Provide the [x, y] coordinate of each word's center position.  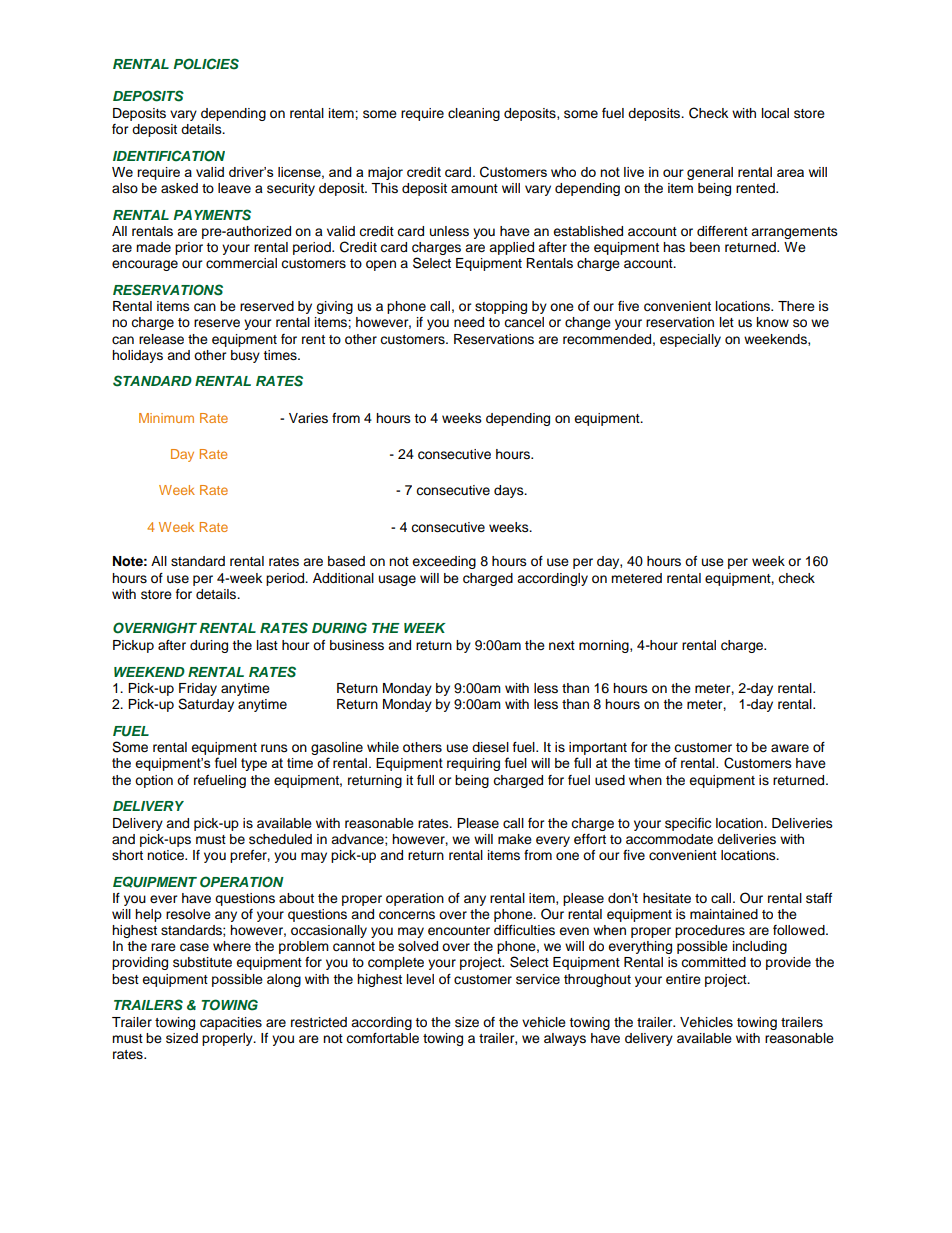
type [254, 764]
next [562, 645]
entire [683, 979]
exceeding [444, 562]
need [469, 322]
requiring [473, 764]
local [775, 113]
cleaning [474, 114]
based [346, 561]
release [161, 339]
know [773, 322]
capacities [231, 1023]
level [420, 979]
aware [790, 748]
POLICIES [206, 64]
